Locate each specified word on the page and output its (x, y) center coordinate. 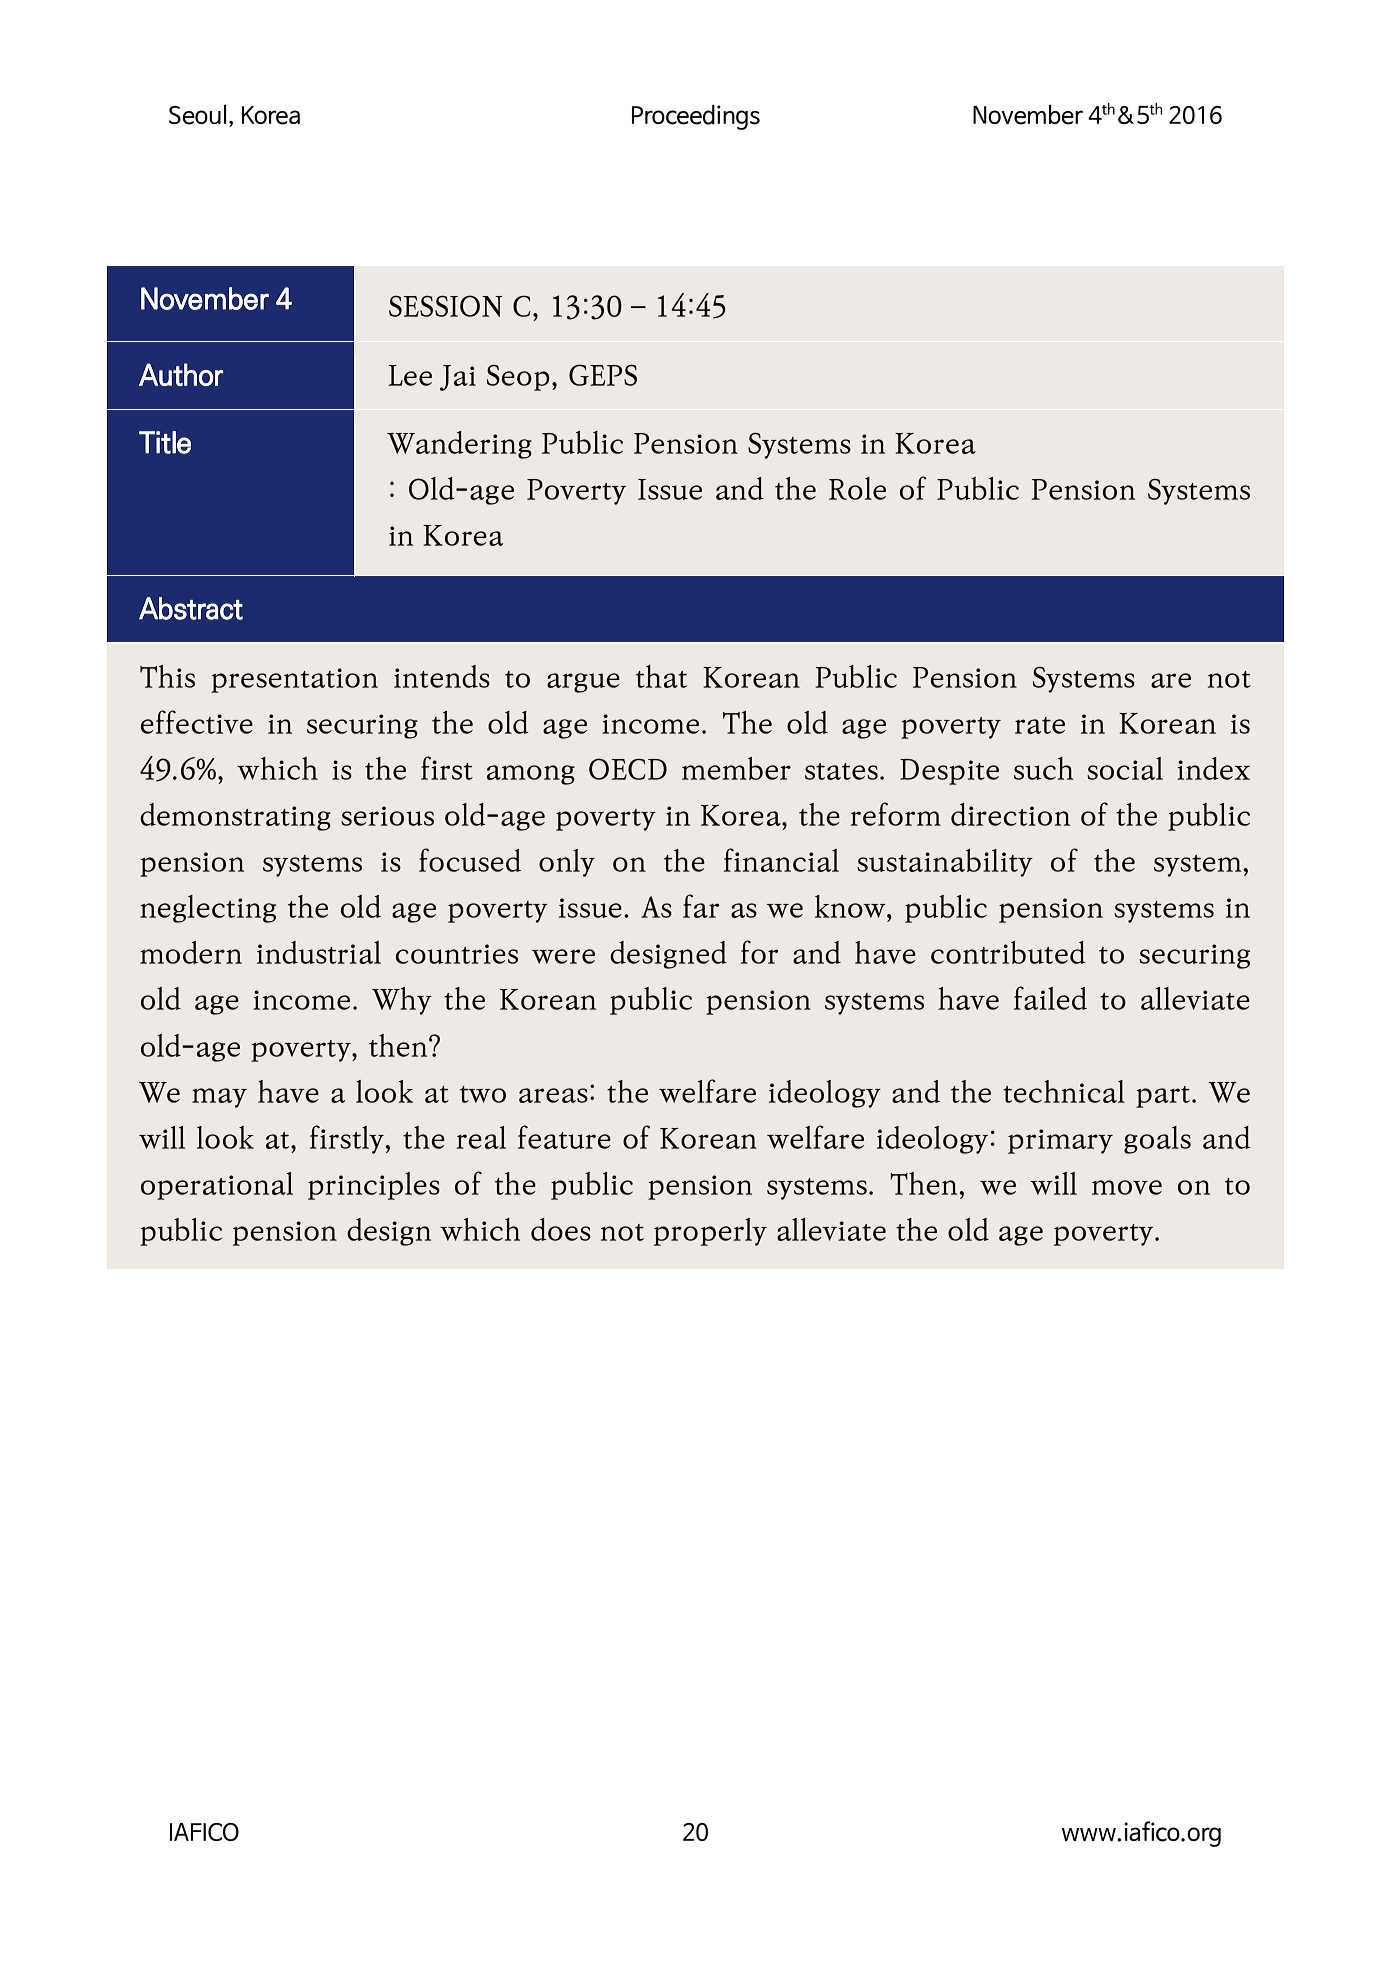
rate (1040, 725)
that (661, 676)
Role (857, 488)
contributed (1008, 952)
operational (217, 1186)
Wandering (459, 445)
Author (181, 374)
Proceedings (696, 117)
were (563, 956)
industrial (319, 952)
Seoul (198, 115)
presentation (294, 680)
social (1125, 768)
